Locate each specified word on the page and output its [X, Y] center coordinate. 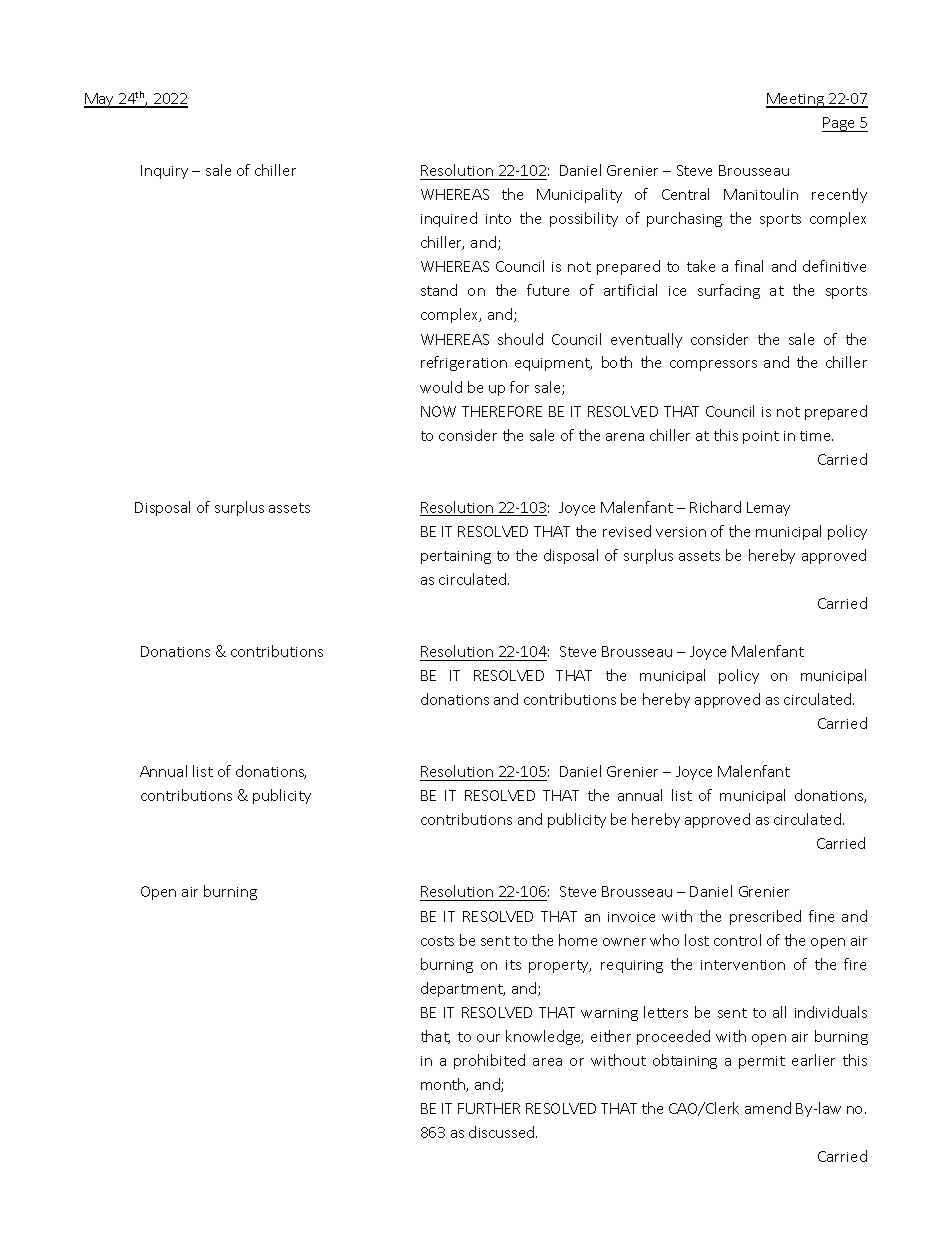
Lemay [768, 509]
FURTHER [489, 1108]
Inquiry [164, 172]
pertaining [456, 557]
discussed [503, 1132]
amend [768, 1108]
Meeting [796, 100]
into [498, 219]
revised [627, 531]
